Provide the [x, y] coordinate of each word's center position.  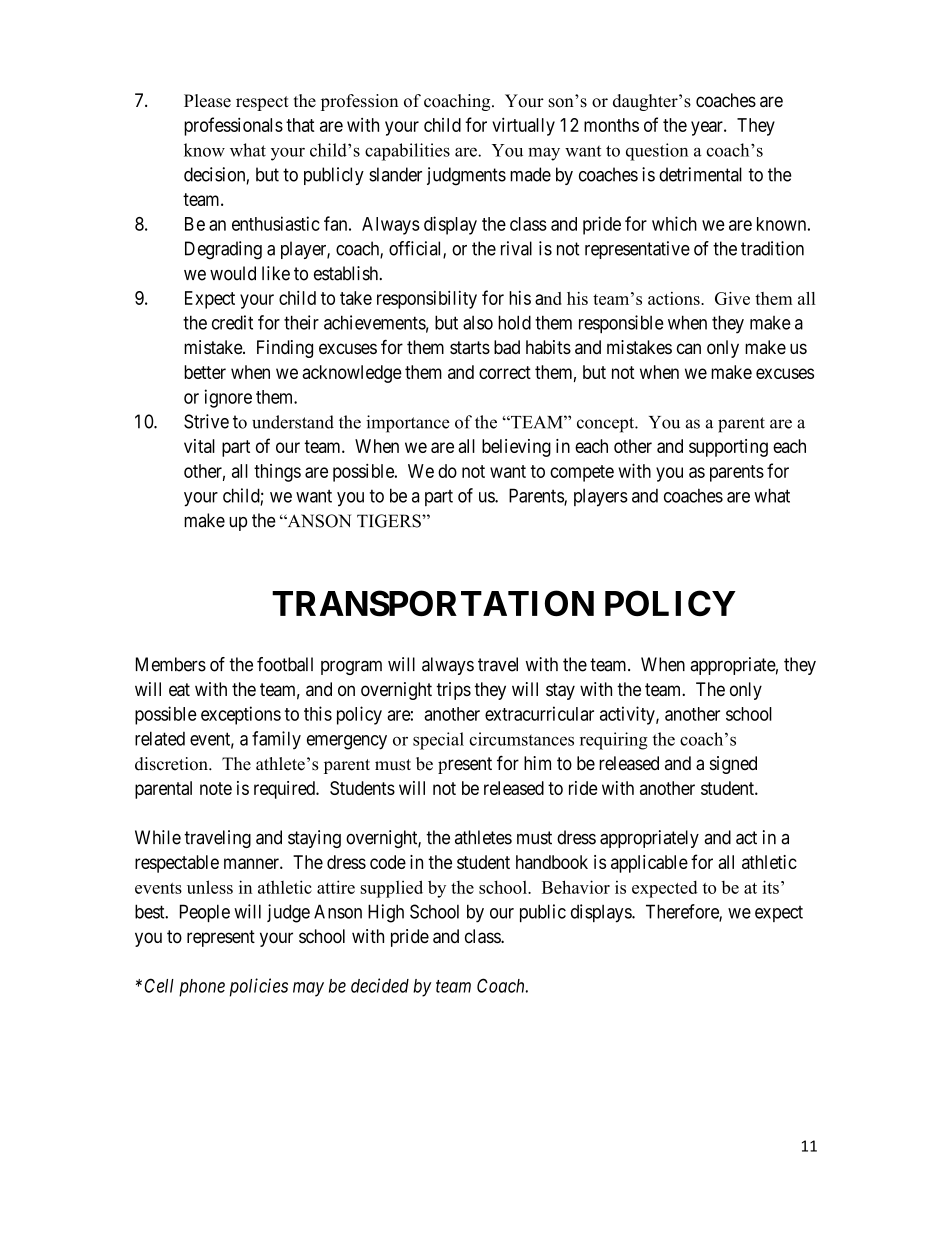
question [657, 152]
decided [380, 985]
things [277, 473]
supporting [728, 448]
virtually [523, 126]
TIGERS [390, 521]
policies [259, 987]
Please [207, 101]
